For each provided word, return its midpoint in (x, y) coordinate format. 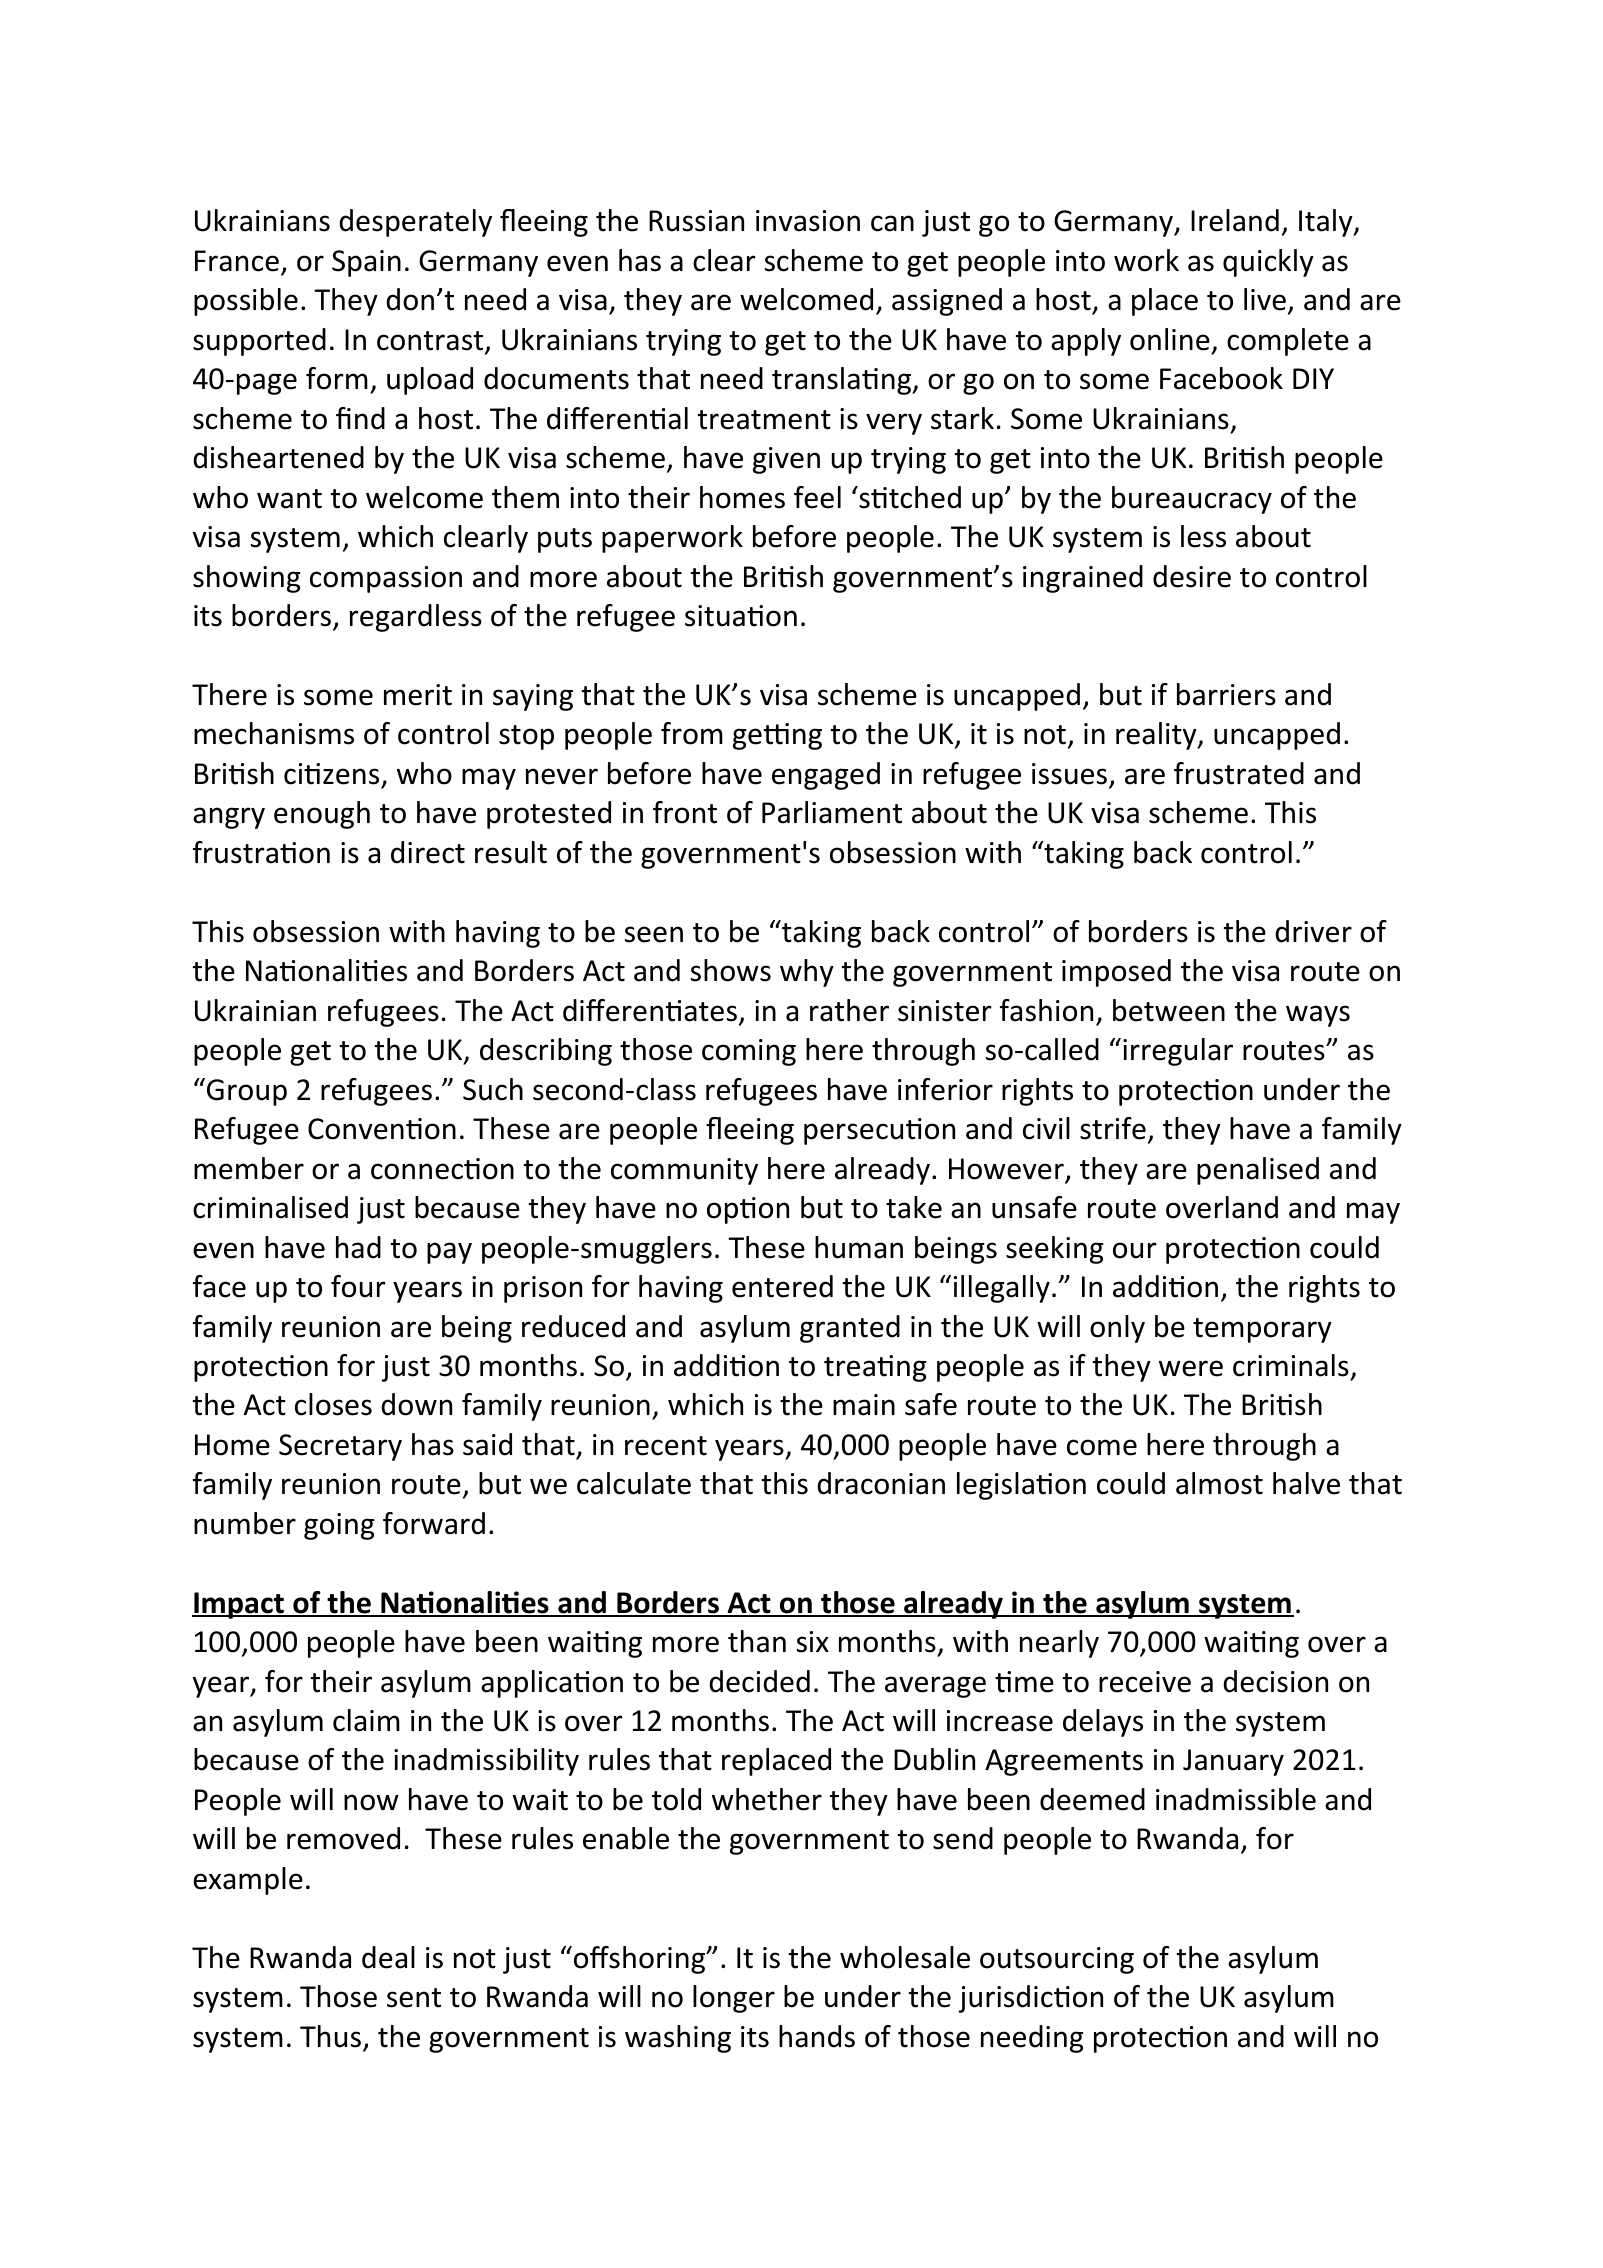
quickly (1268, 263)
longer (734, 1999)
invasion (808, 221)
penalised (1258, 1171)
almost (1219, 1483)
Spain (366, 263)
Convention (382, 1129)
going (339, 1526)
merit (418, 695)
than (757, 1641)
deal (388, 1957)
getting (777, 736)
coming (749, 1052)
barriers (1226, 694)
